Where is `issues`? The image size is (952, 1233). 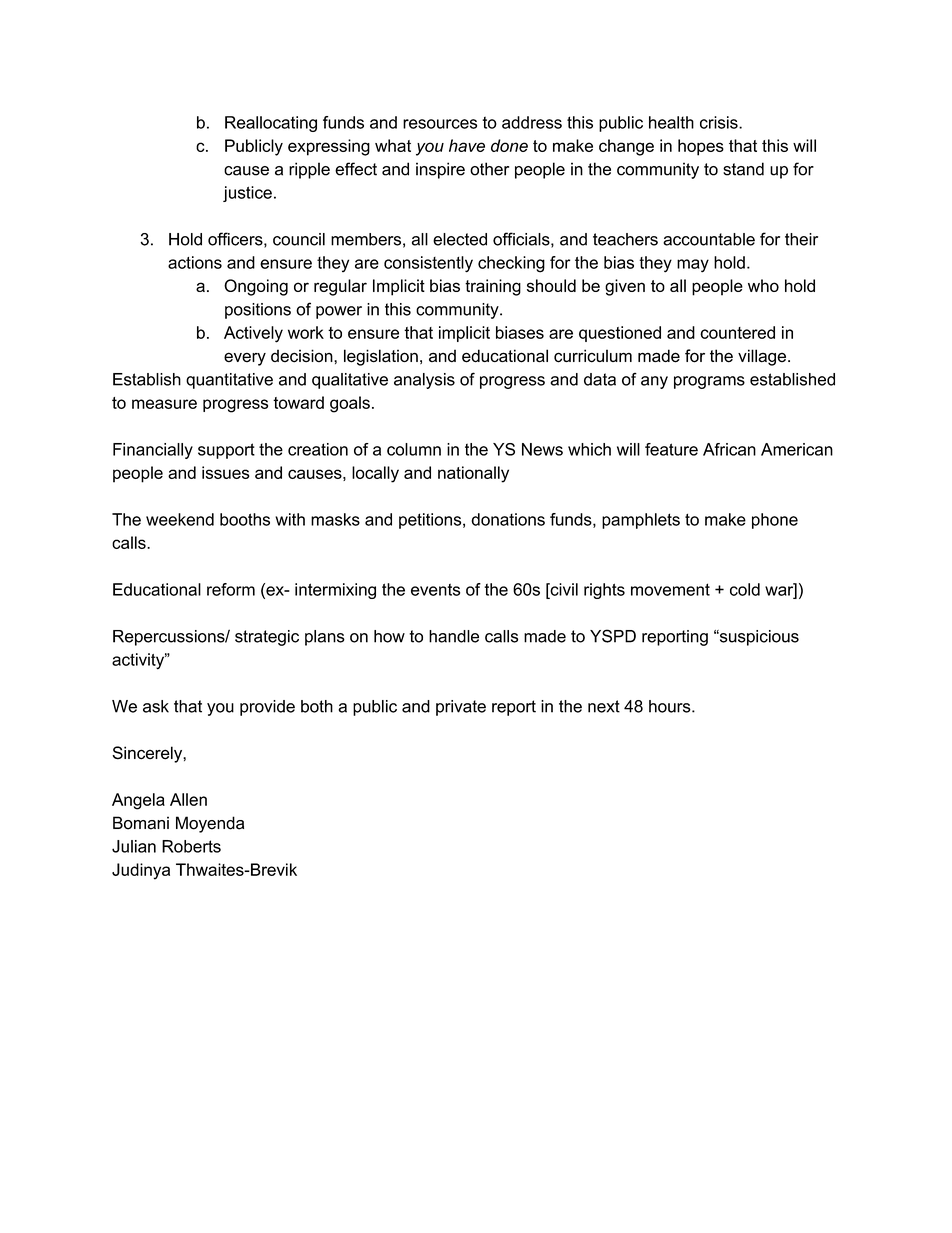
issues is located at coordinates (226, 472).
